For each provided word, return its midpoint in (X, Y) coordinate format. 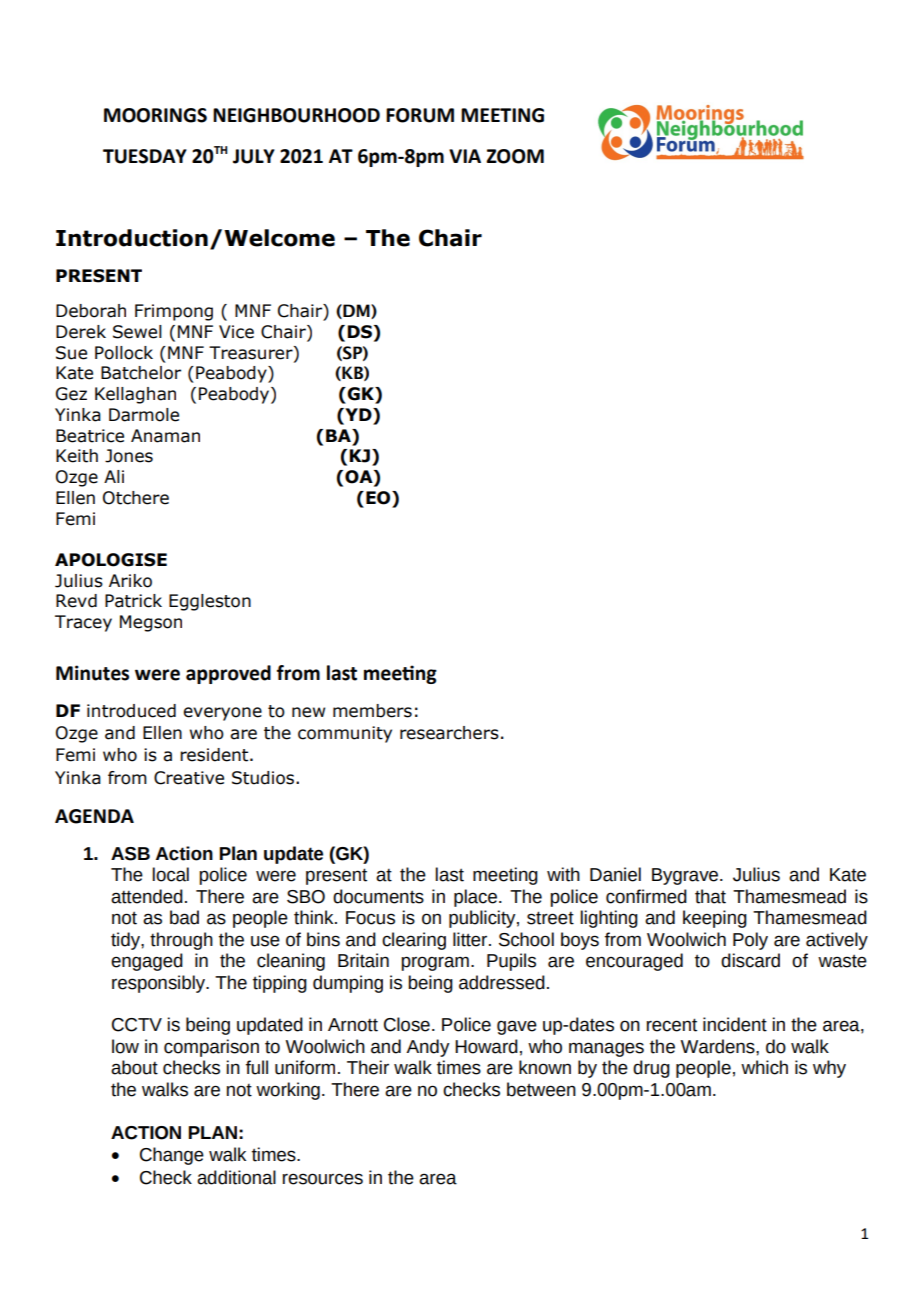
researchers (449, 733)
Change (172, 1156)
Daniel (615, 874)
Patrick (133, 601)
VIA (465, 156)
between (541, 1089)
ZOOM (515, 156)
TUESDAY (145, 156)
